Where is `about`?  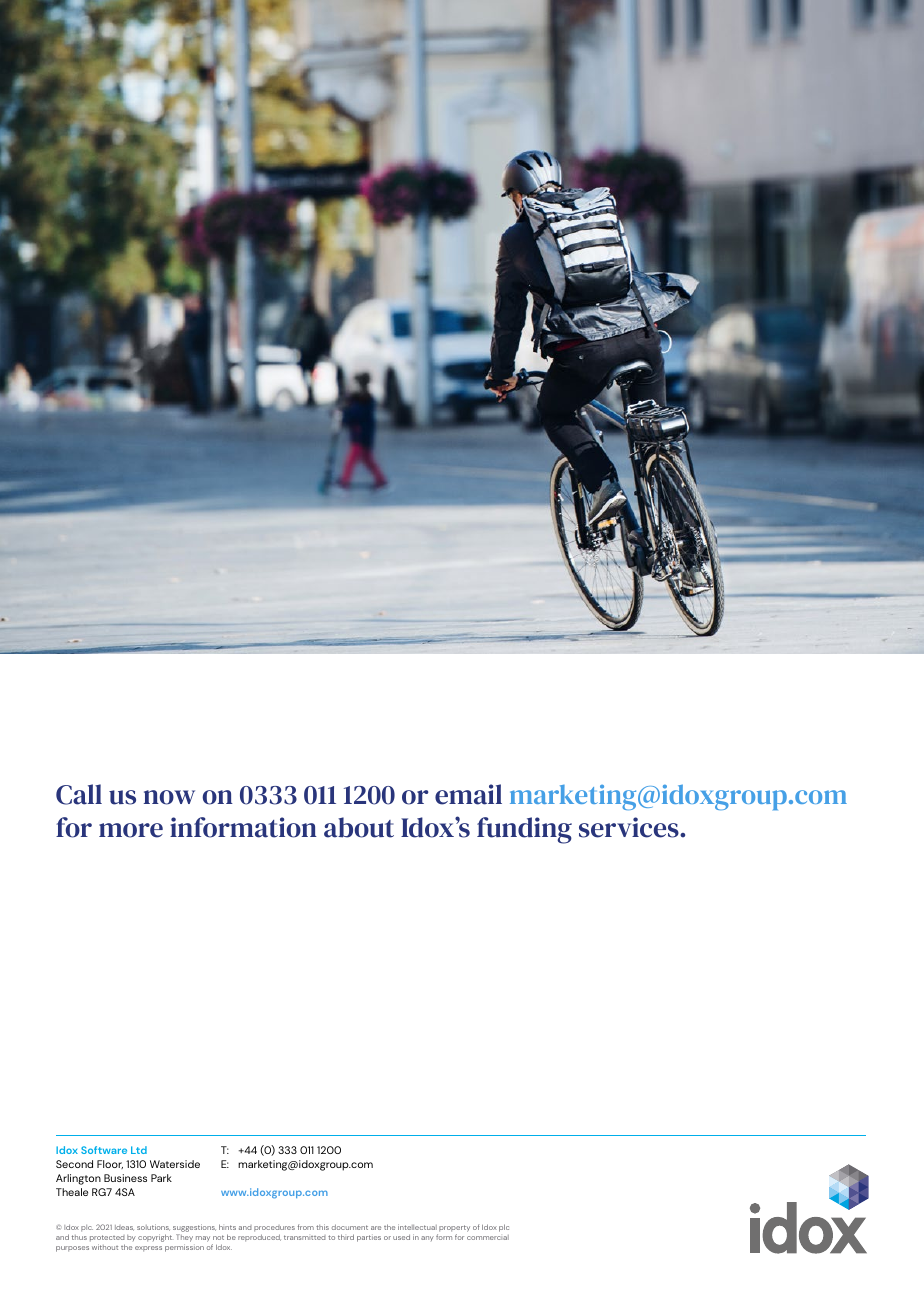 about is located at coordinates (359, 827).
